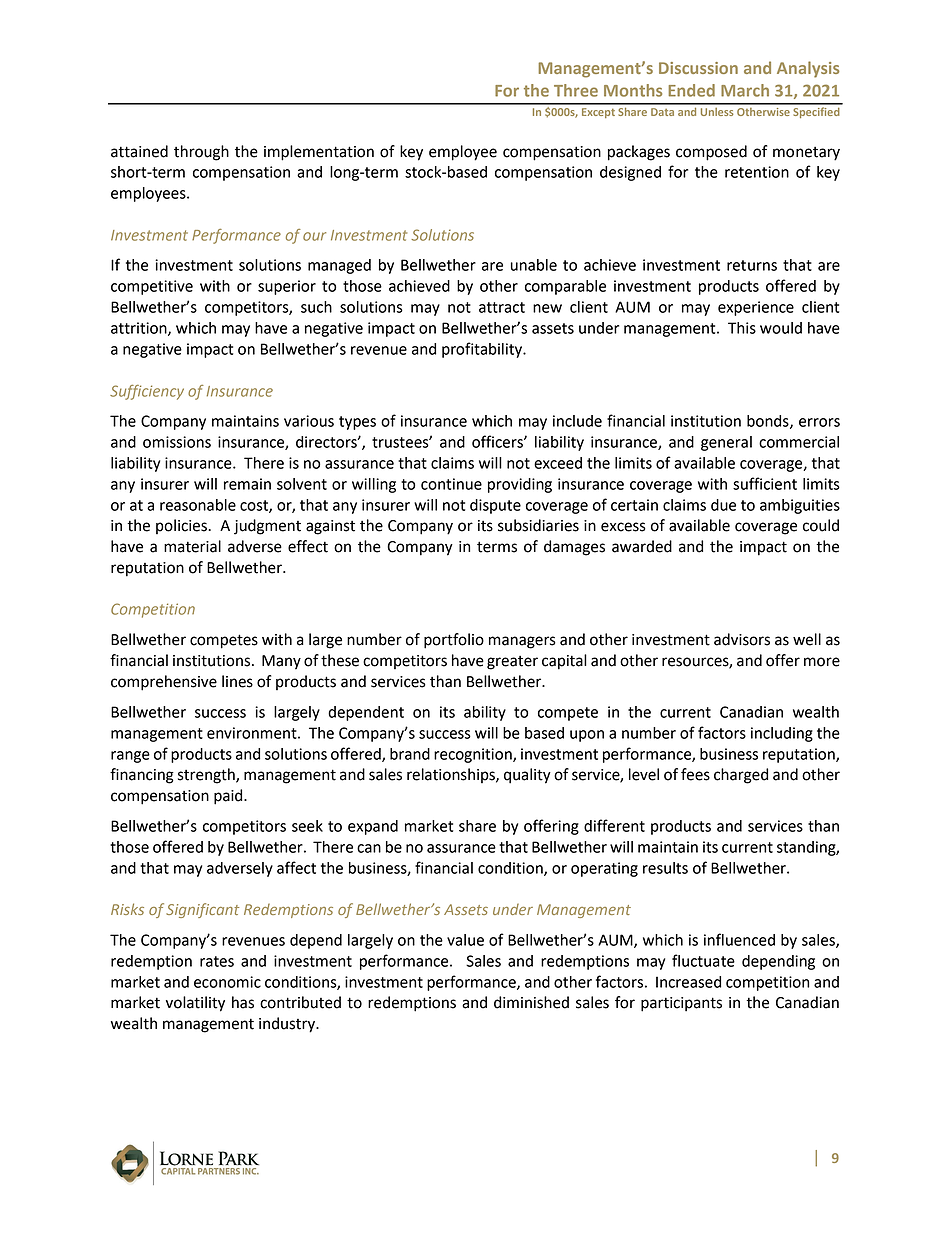 This screenshot has width=952, height=1233. Describe the element at coordinates (745, 90) in the screenshot. I see `March` at that location.
